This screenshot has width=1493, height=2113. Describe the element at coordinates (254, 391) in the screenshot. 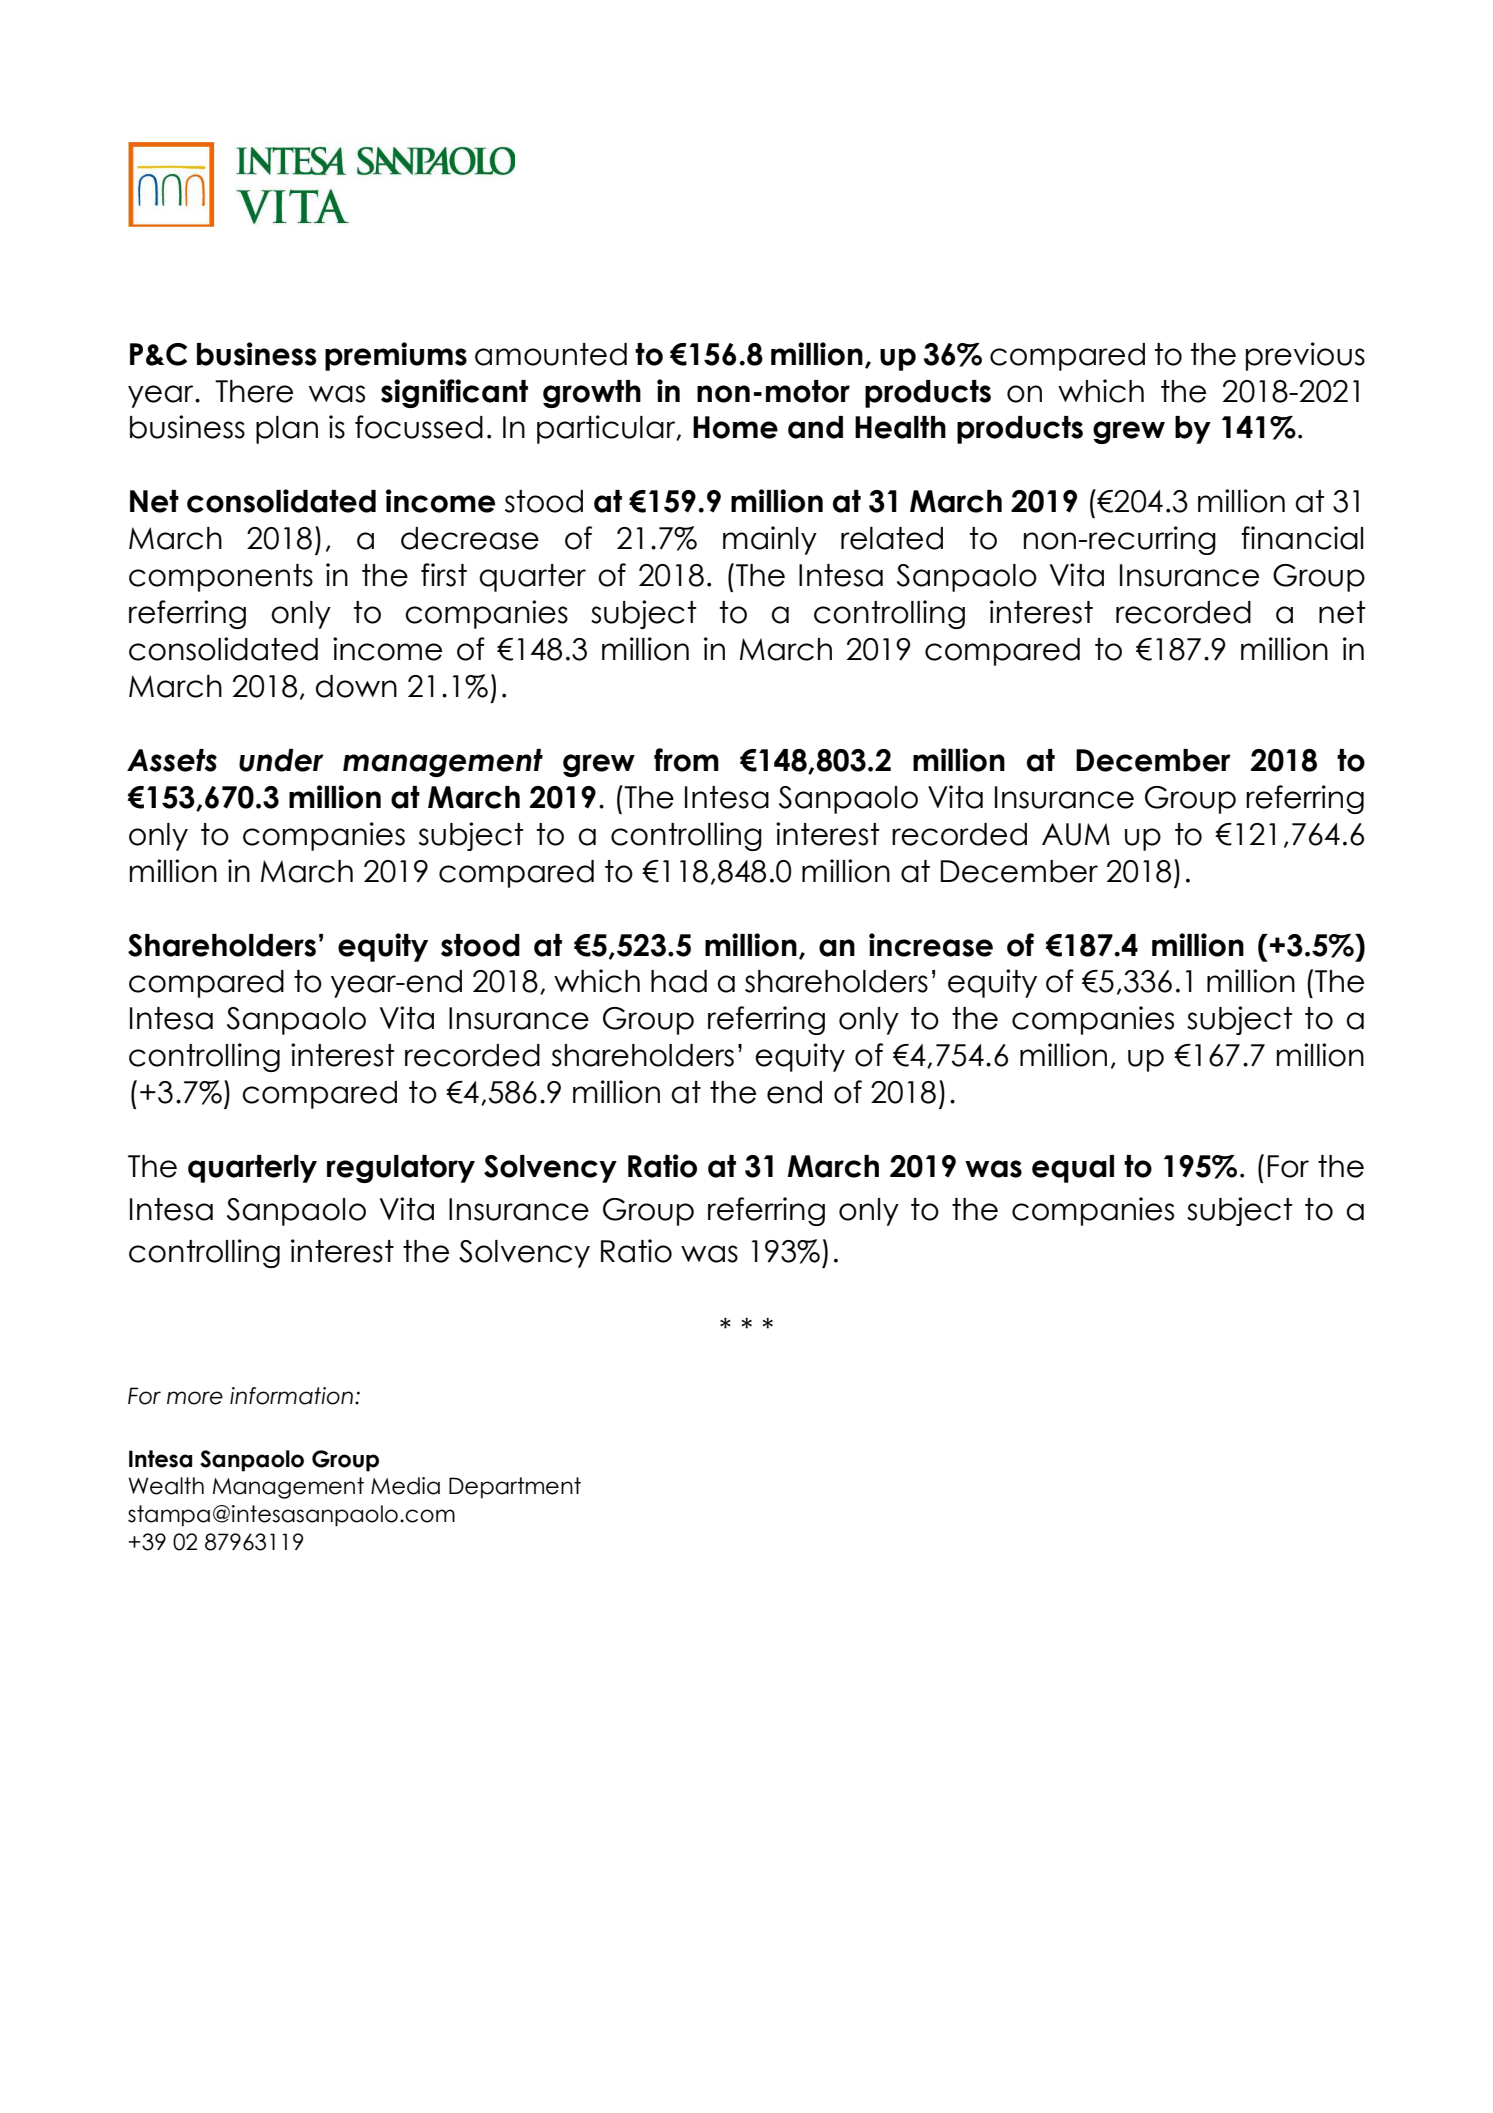

I see `There` at that location.
